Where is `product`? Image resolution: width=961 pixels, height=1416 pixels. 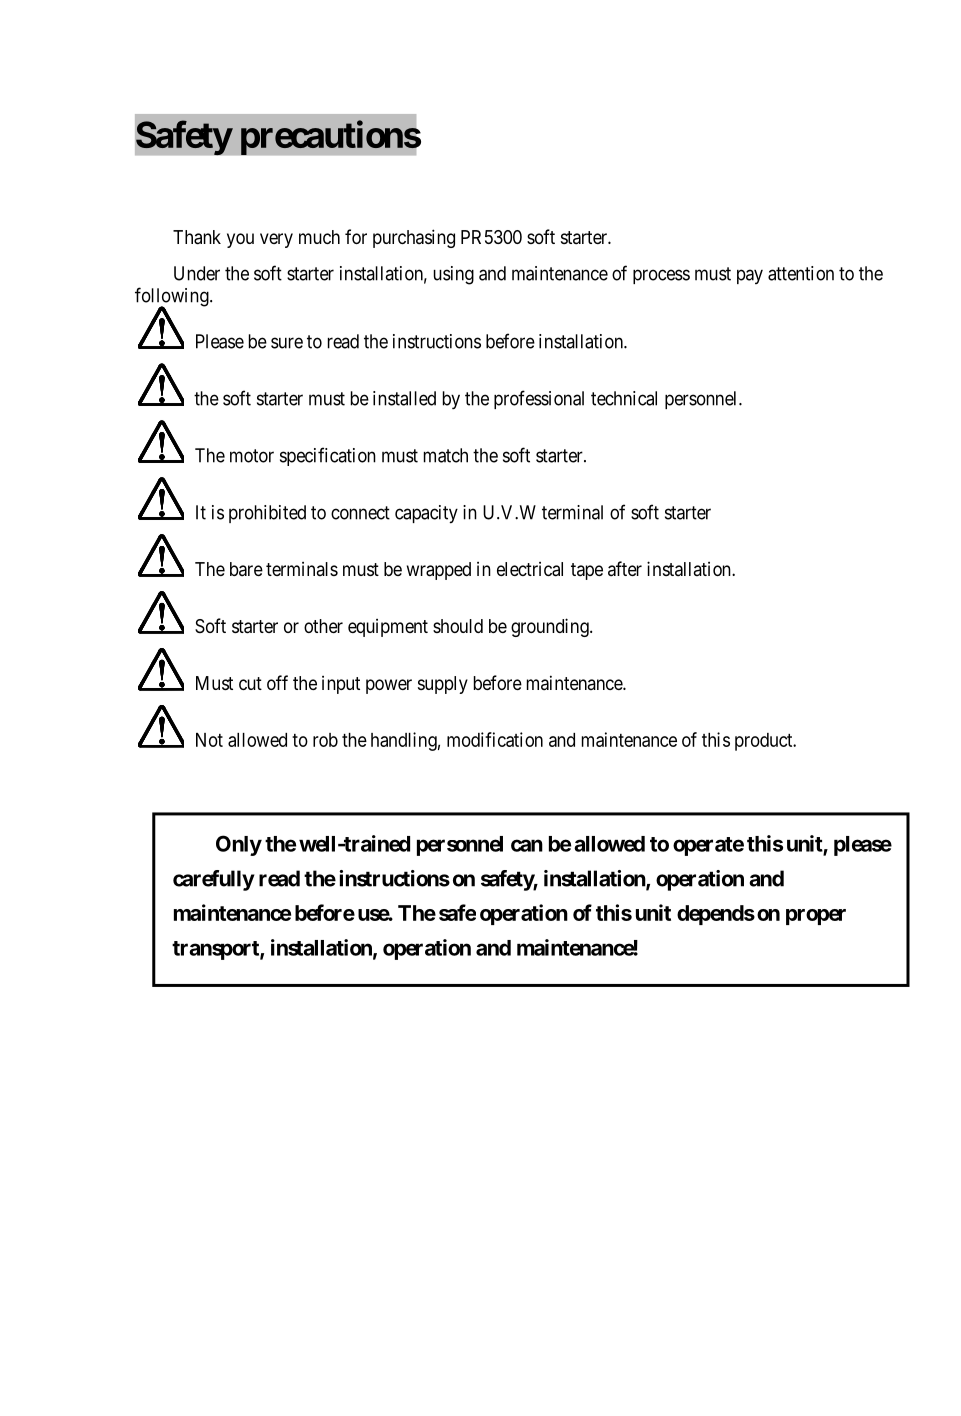
product is located at coordinates (765, 742).
